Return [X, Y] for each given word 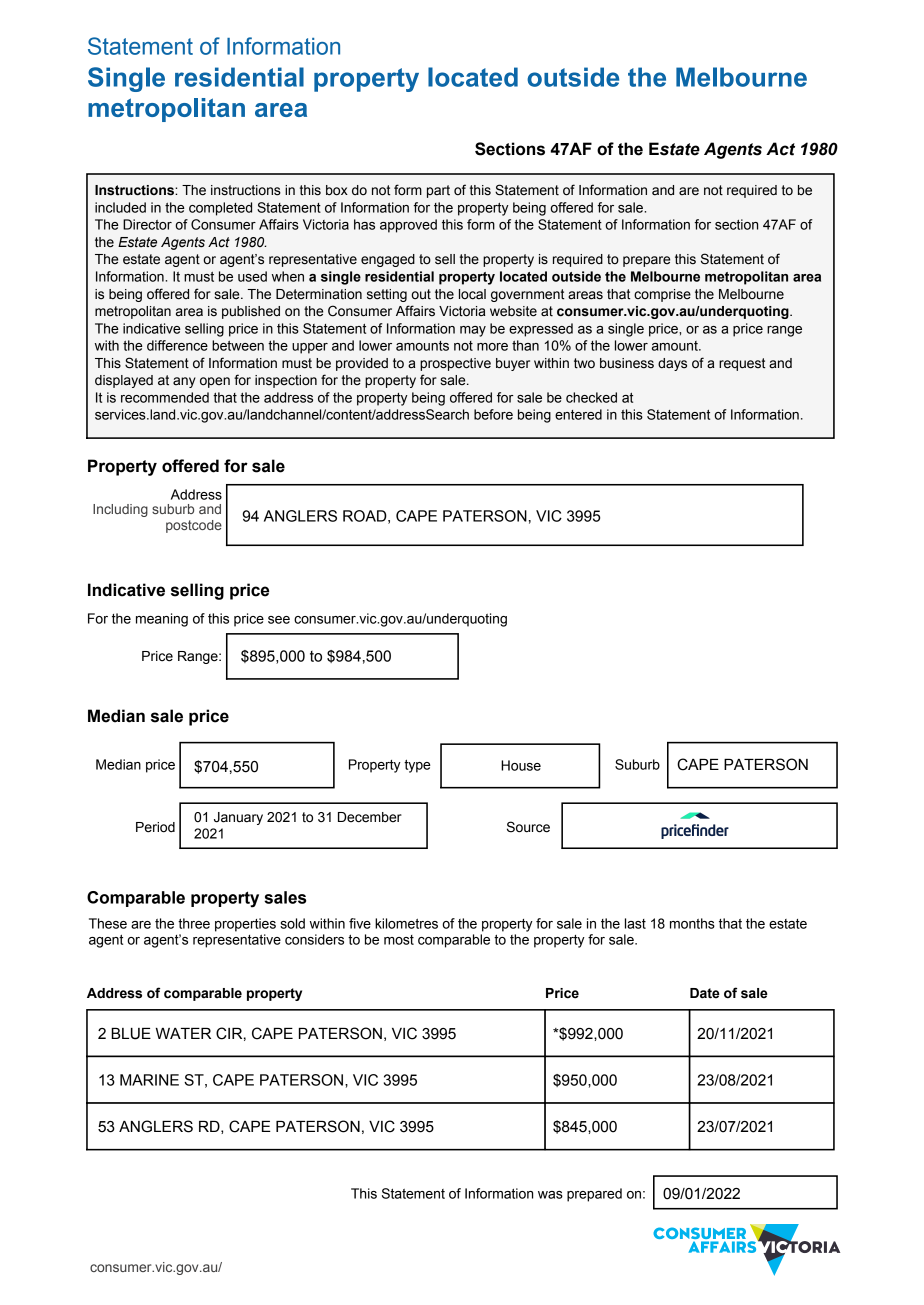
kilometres [406, 923]
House [521, 765]
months [692, 923]
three [194, 923]
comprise [662, 295]
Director [147, 224]
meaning [162, 620]
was [550, 1195]
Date [705, 993]
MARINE [149, 1080]
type [417, 766]
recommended [165, 397]
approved [408, 226]
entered [578, 414]
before [493, 414]
